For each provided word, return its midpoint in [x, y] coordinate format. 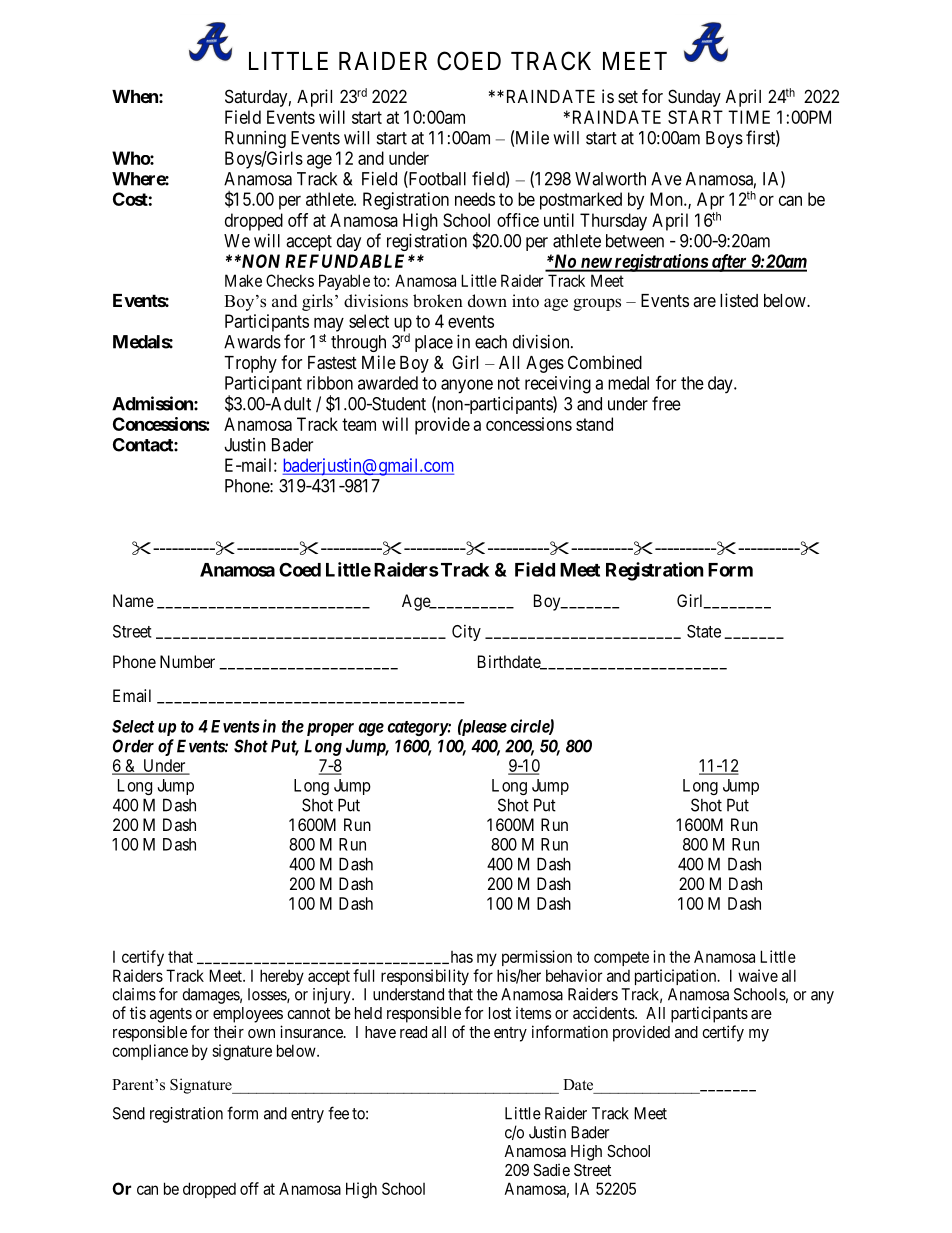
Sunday [694, 98]
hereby [282, 977]
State [704, 631]
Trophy [250, 364]
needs [475, 199]
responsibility [425, 977]
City [466, 632]
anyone [467, 386]
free [666, 403]
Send [129, 1113]
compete [621, 958]
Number [187, 661]
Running [255, 139]
